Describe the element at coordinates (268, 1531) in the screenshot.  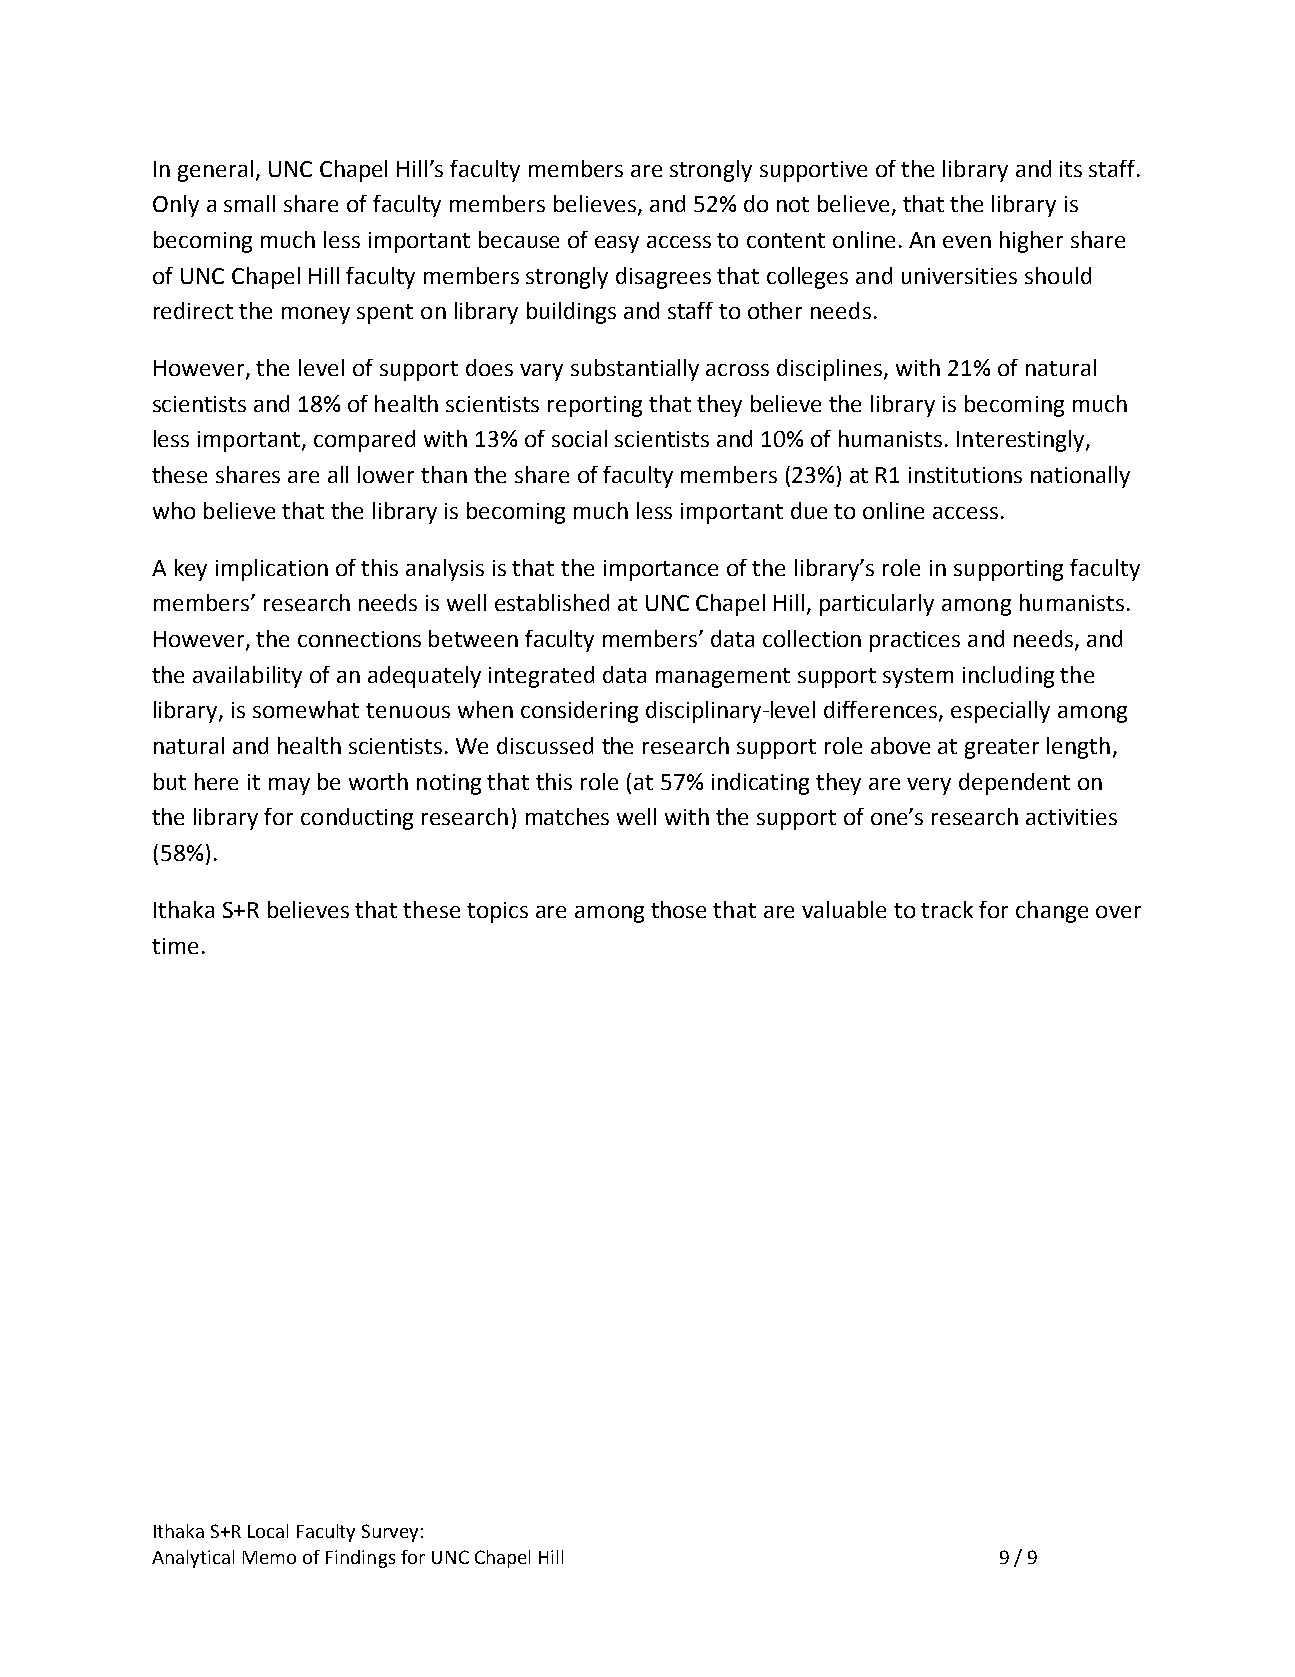
I see `Local` at that location.
